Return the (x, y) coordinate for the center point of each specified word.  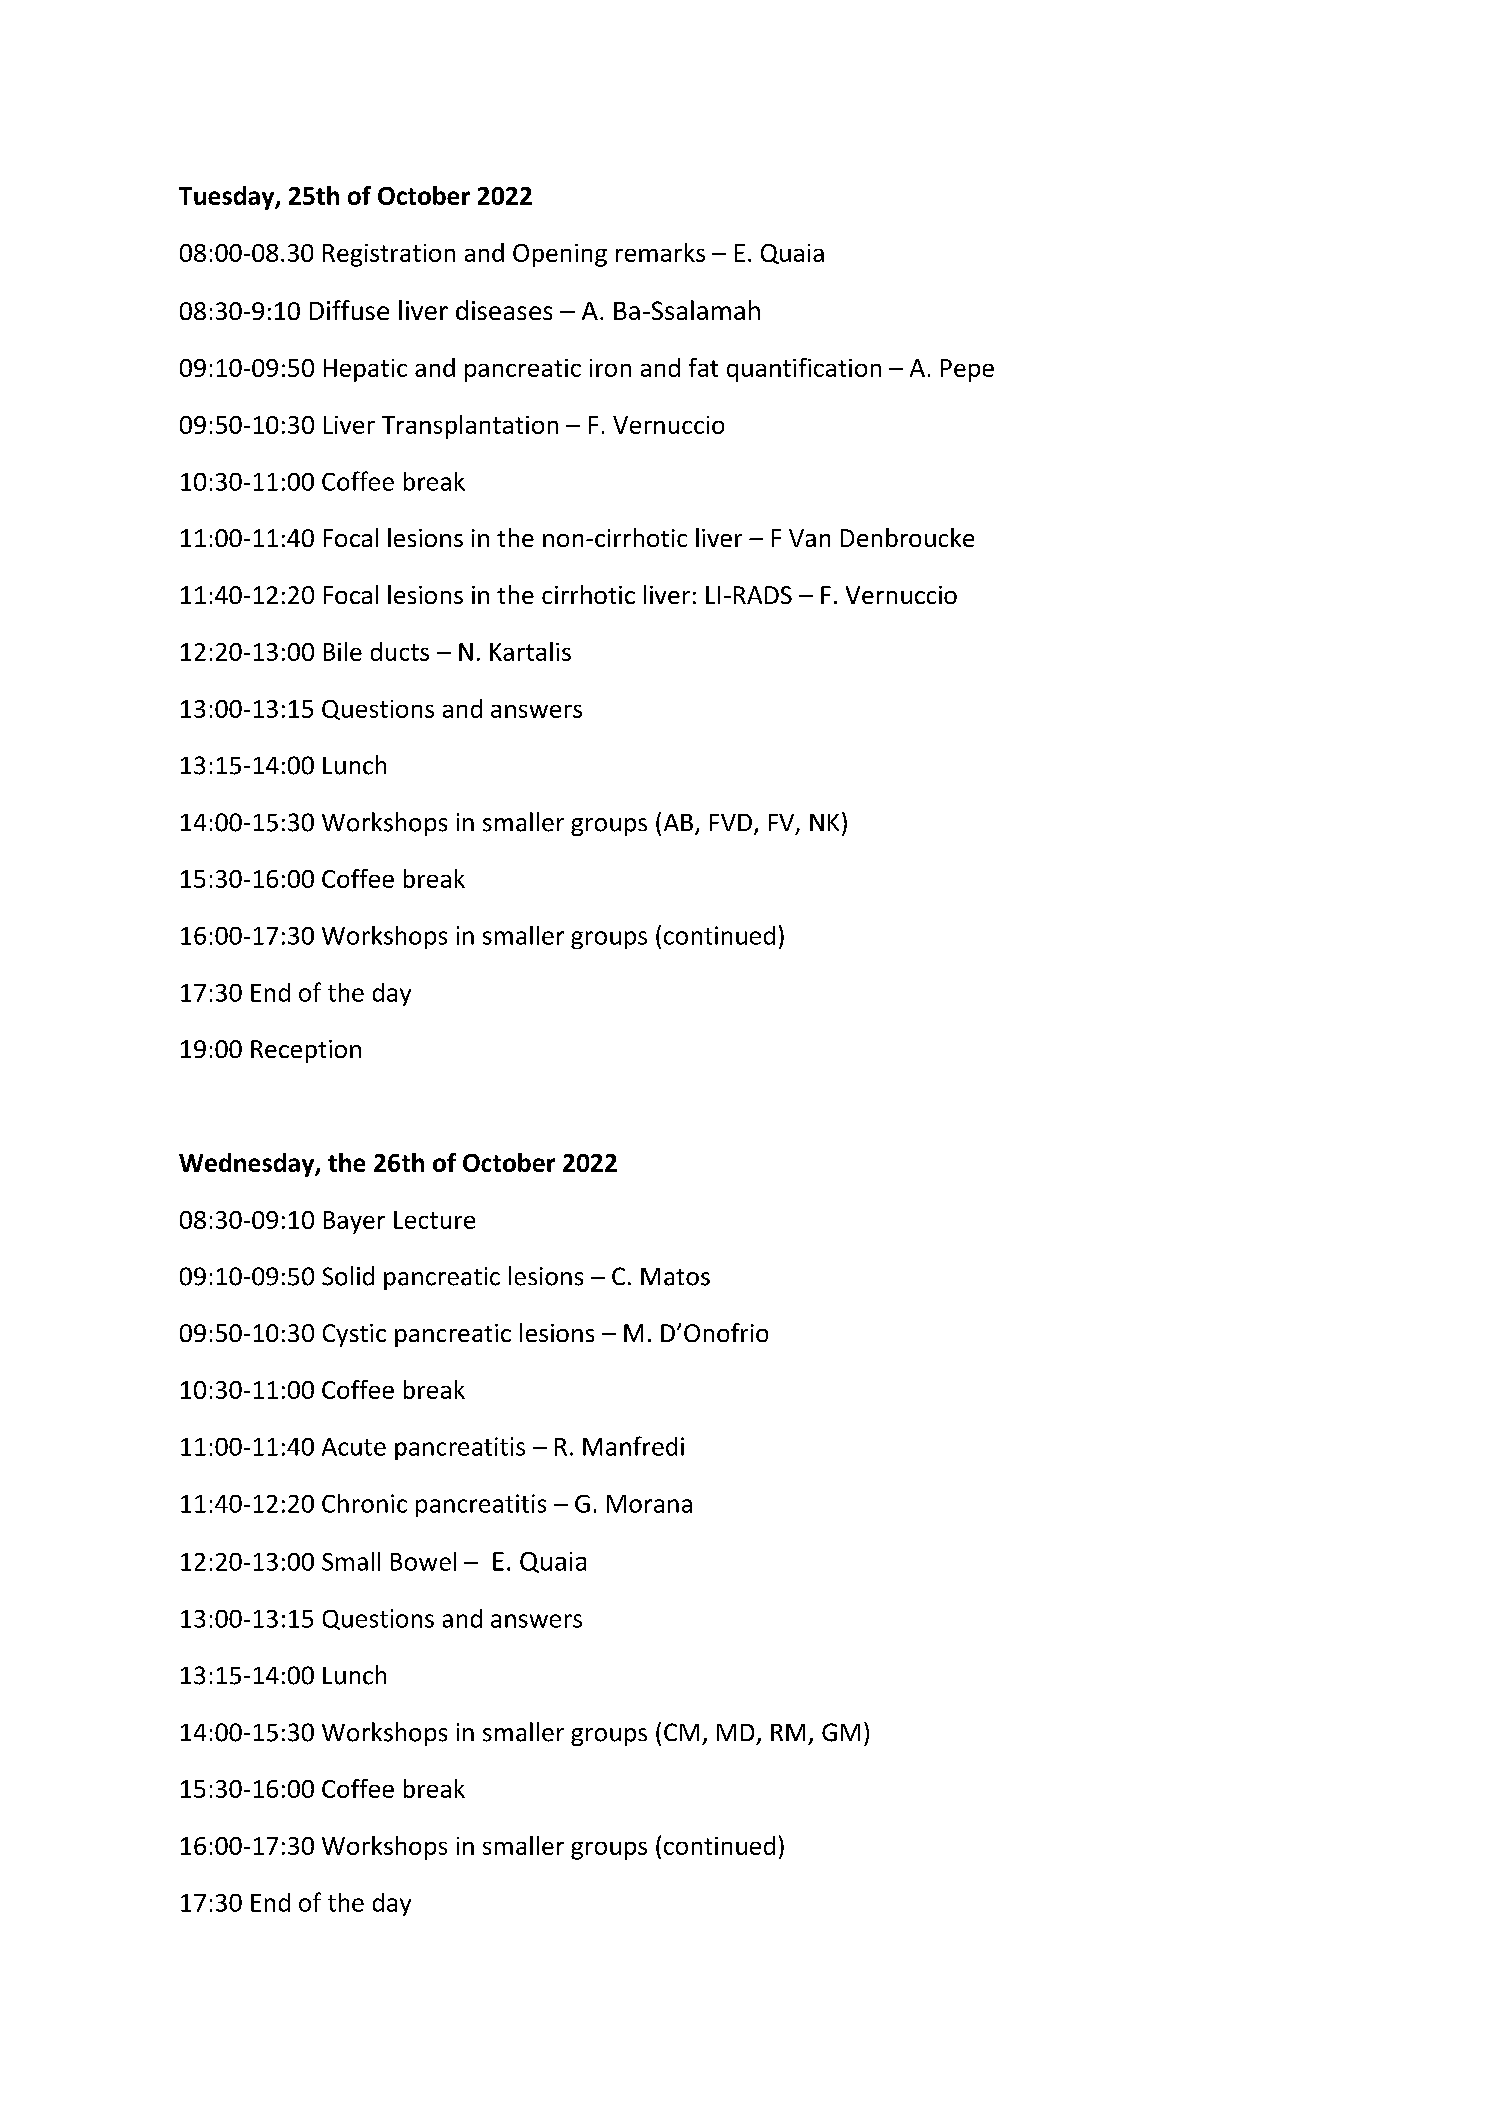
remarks (660, 252)
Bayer (354, 1222)
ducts (400, 651)
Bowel (423, 1561)
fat (703, 367)
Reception (306, 1051)
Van (809, 538)
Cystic (354, 1335)
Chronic (364, 1503)
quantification (804, 370)
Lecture (434, 1220)
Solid (348, 1276)
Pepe (967, 370)
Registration (389, 255)
